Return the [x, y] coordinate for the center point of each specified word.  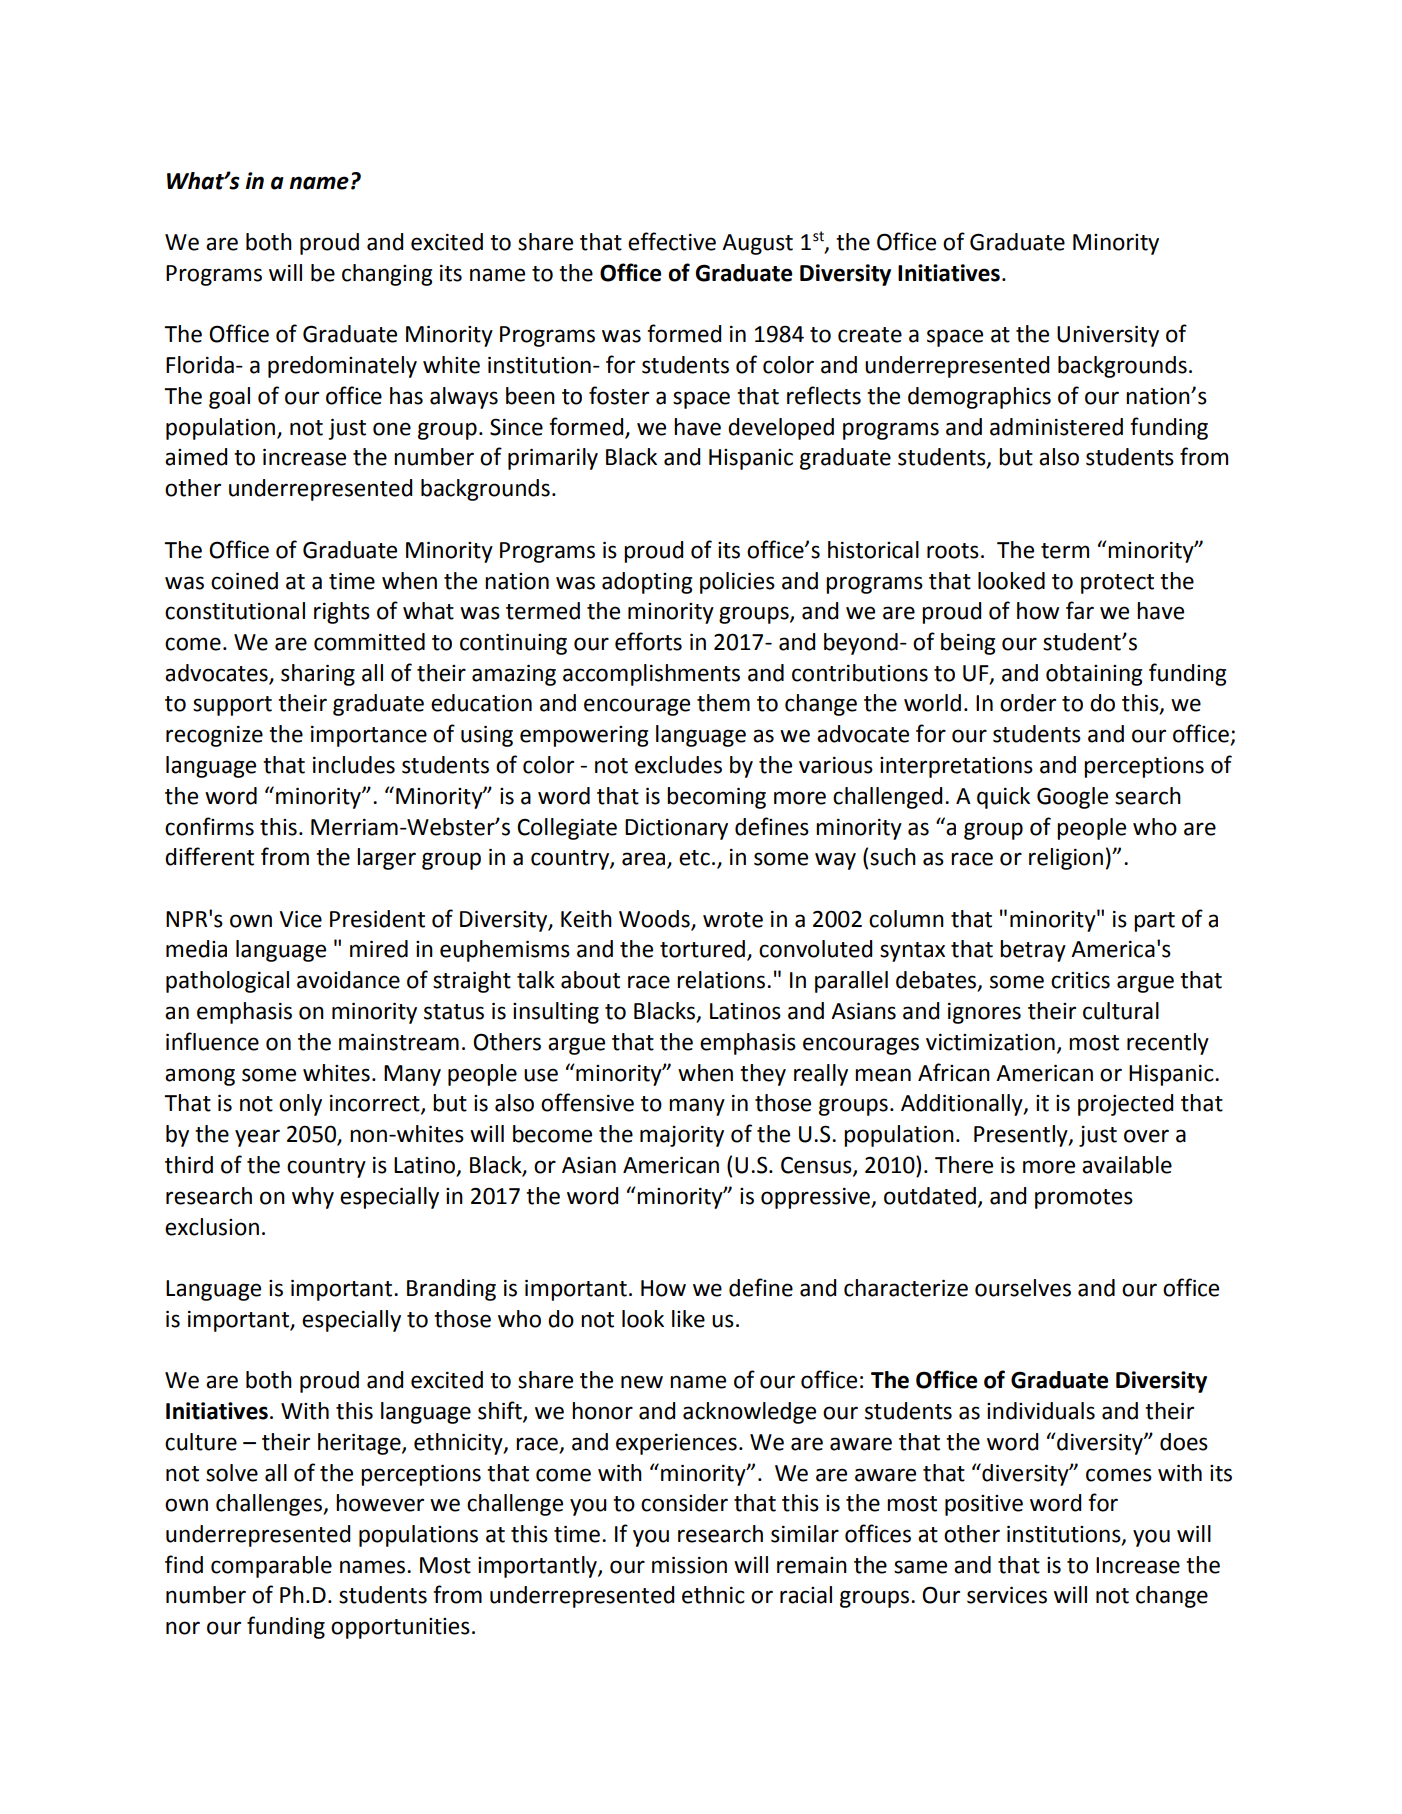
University [1108, 336]
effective [672, 241]
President [377, 919]
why [313, 1198]
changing [387, 275]
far [1080, 610]
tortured [702, 949]
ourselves [1023, 1288]
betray [1033, 951]
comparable [271, 1567]
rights [342, 613]
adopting [647, 583]
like [688, 1319]
